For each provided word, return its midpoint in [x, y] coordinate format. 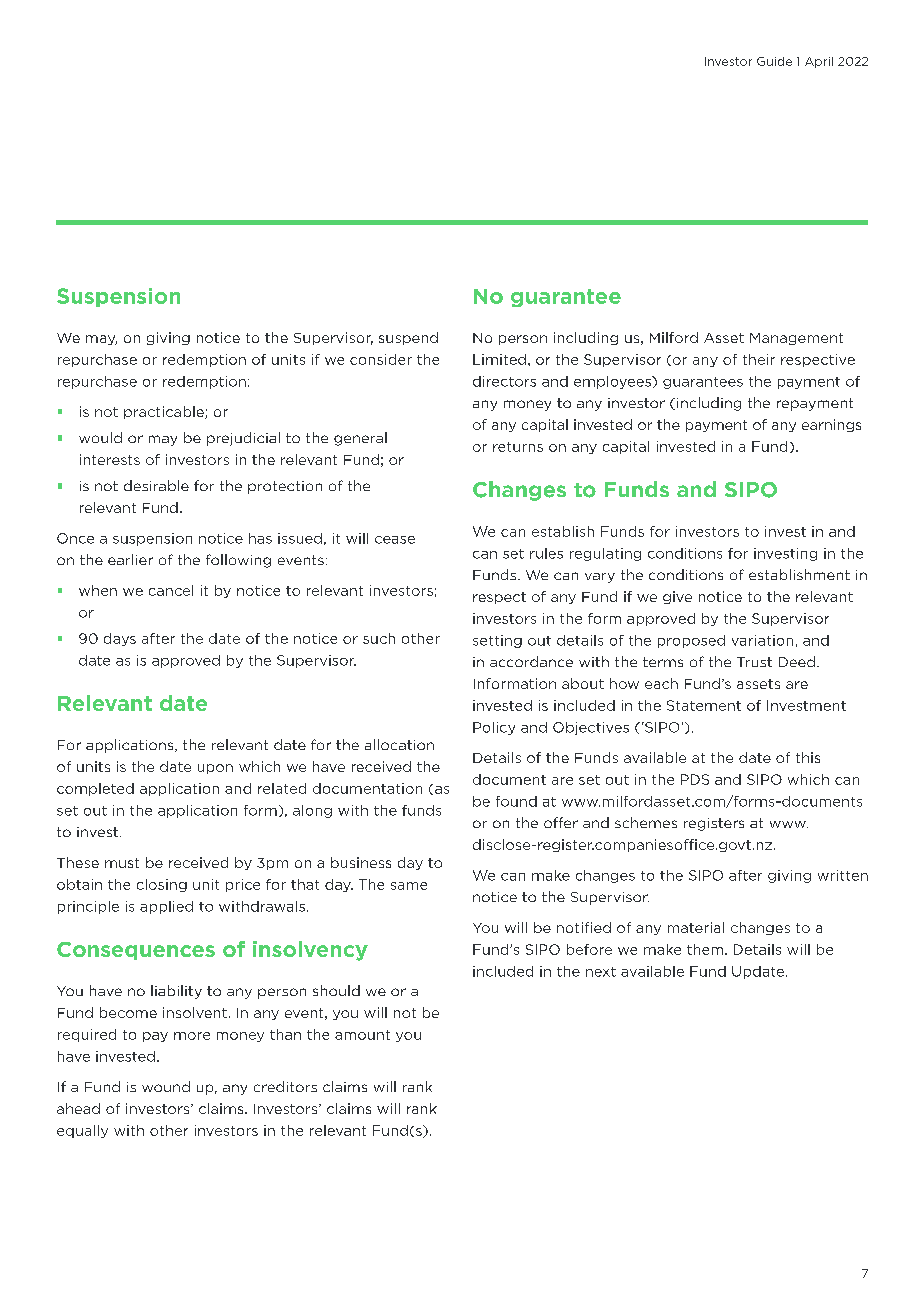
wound [166, 1086]
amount [362, 1035]
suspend [408, 338]
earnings [831, 425]
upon [215, 769]
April [819, 62]
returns [518, 447]
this [808, 757]
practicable [165, 412]
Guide [774, 61]
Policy [494, 728]
